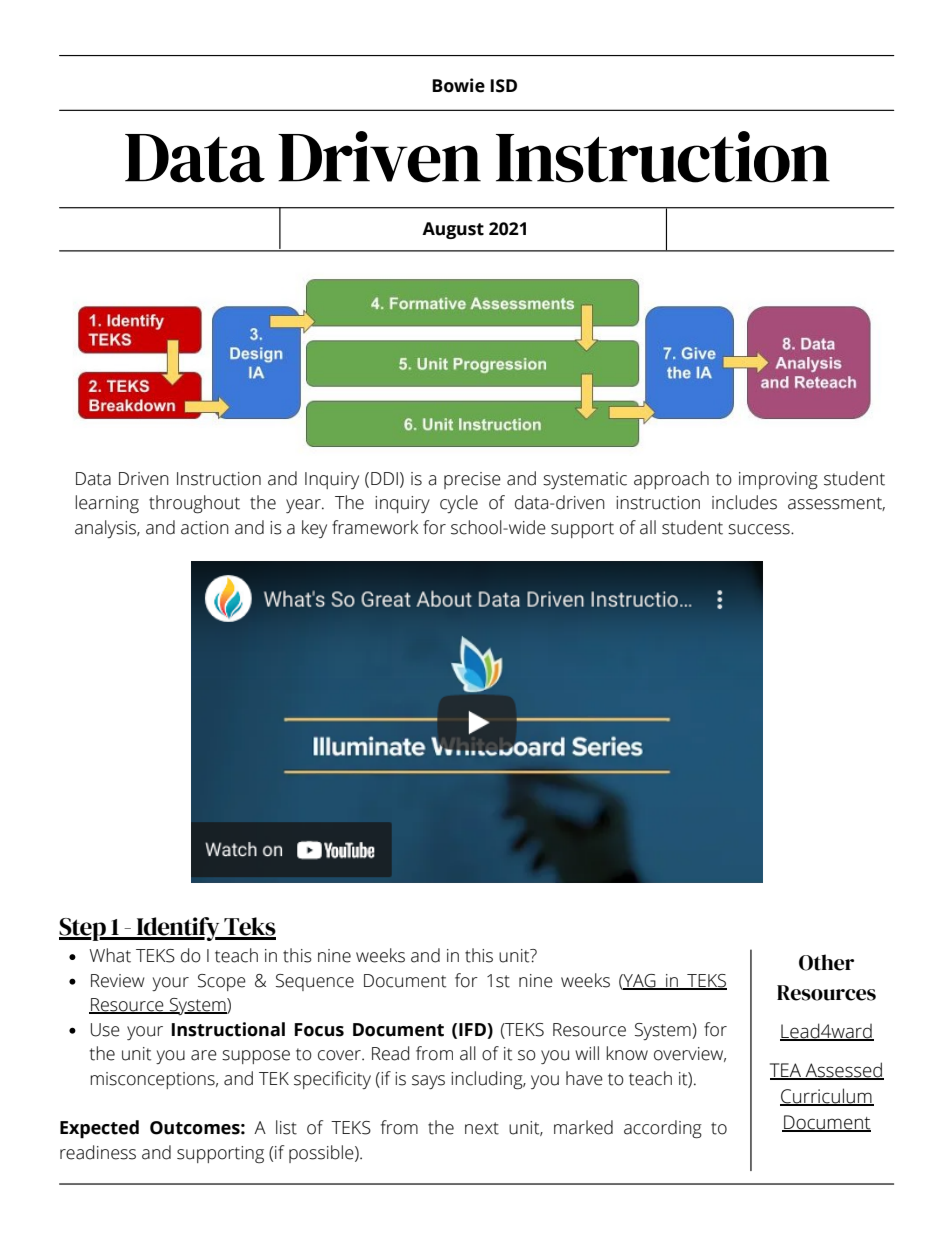 Image resolution: width=952 pixels, height=1233 pixels. Describe the element at coordinates (458, 85) in the screenshot. I see `Bowie` at that location.
